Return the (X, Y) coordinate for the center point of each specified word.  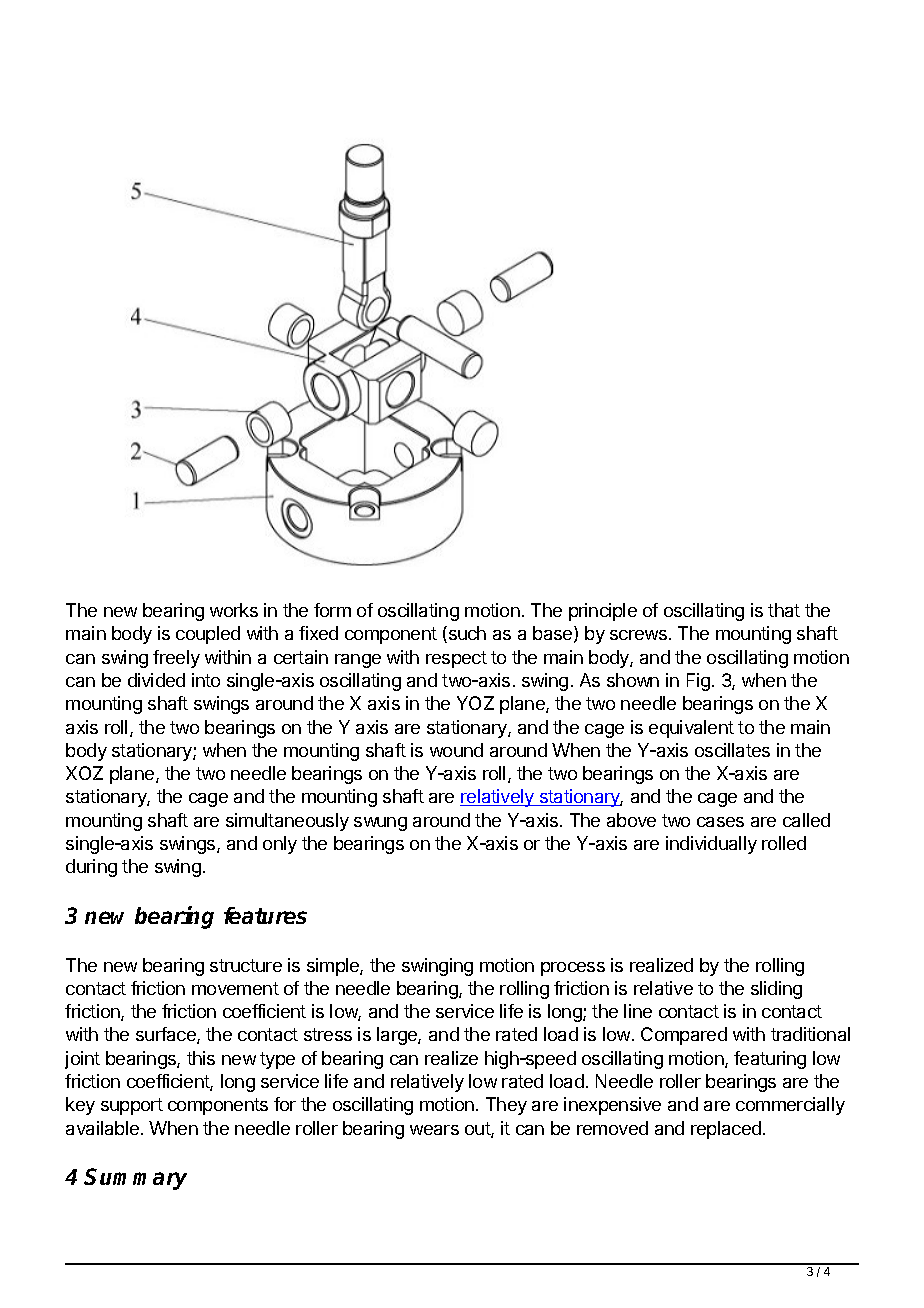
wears (434, 1130)
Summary (135, 1179)
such (466, 634)
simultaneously (287, 822)
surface (167, 1035)
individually (711, 845)
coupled (208, 635)
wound (456, 750)
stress (328, 1034)
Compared (684, 1036)
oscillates (732, 750)
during (91, 868)
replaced (726, 1130)
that (784, 610)
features (265, 915)
